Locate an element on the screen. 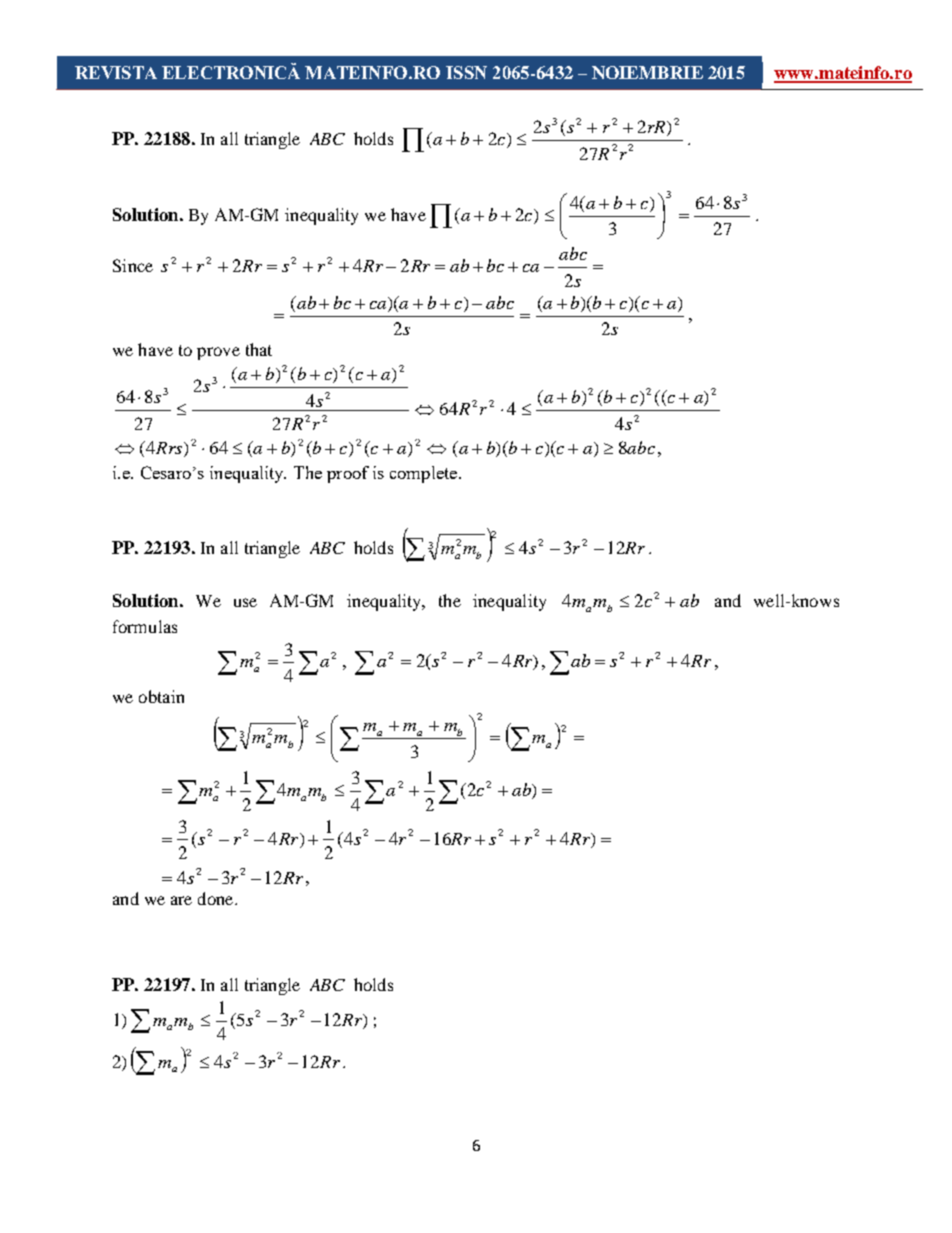 The image size is (952, 1233). done is located at coordinates (217, 898).
